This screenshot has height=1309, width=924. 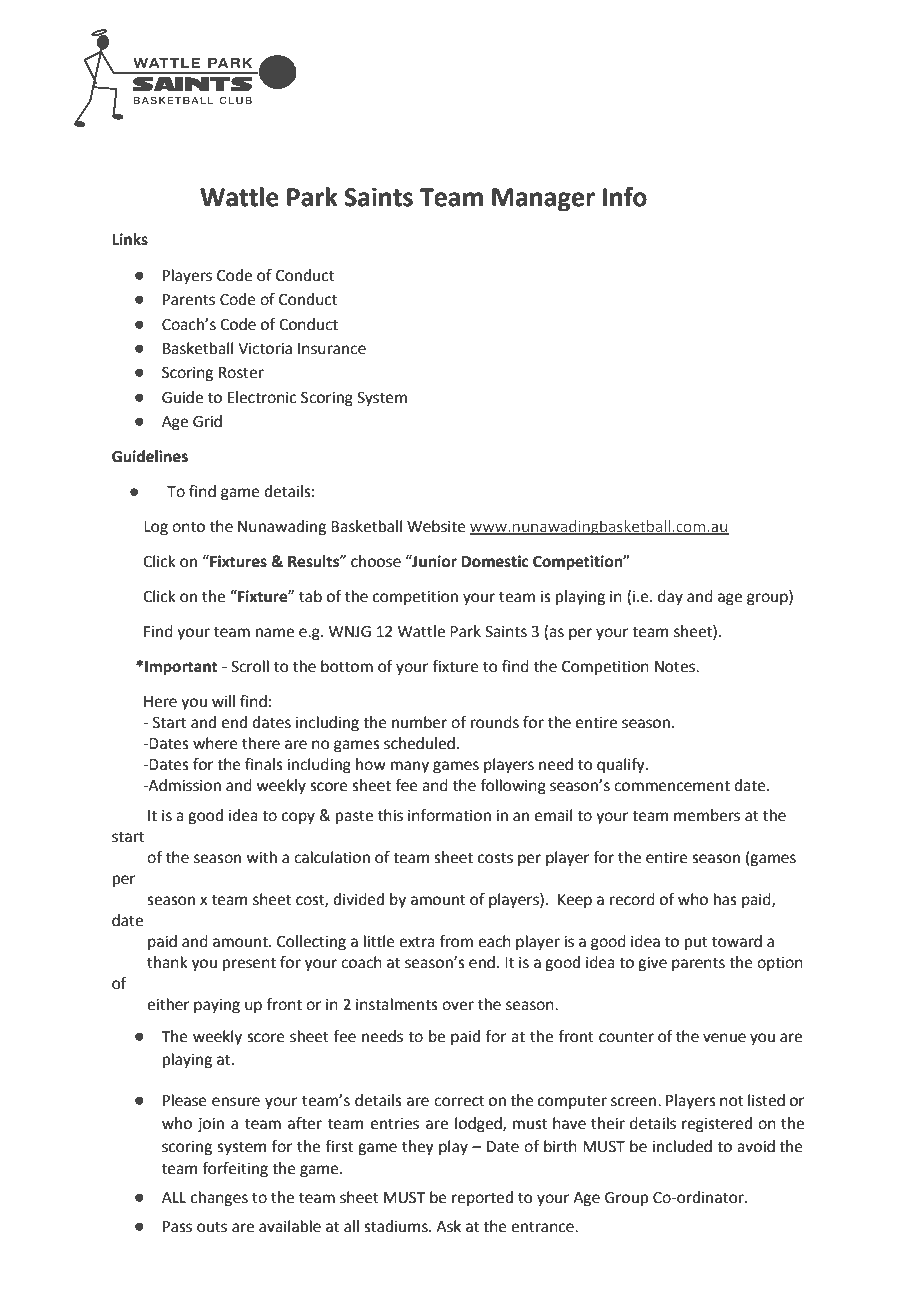 I want to click on Grid, so click(x=207, y=421).
